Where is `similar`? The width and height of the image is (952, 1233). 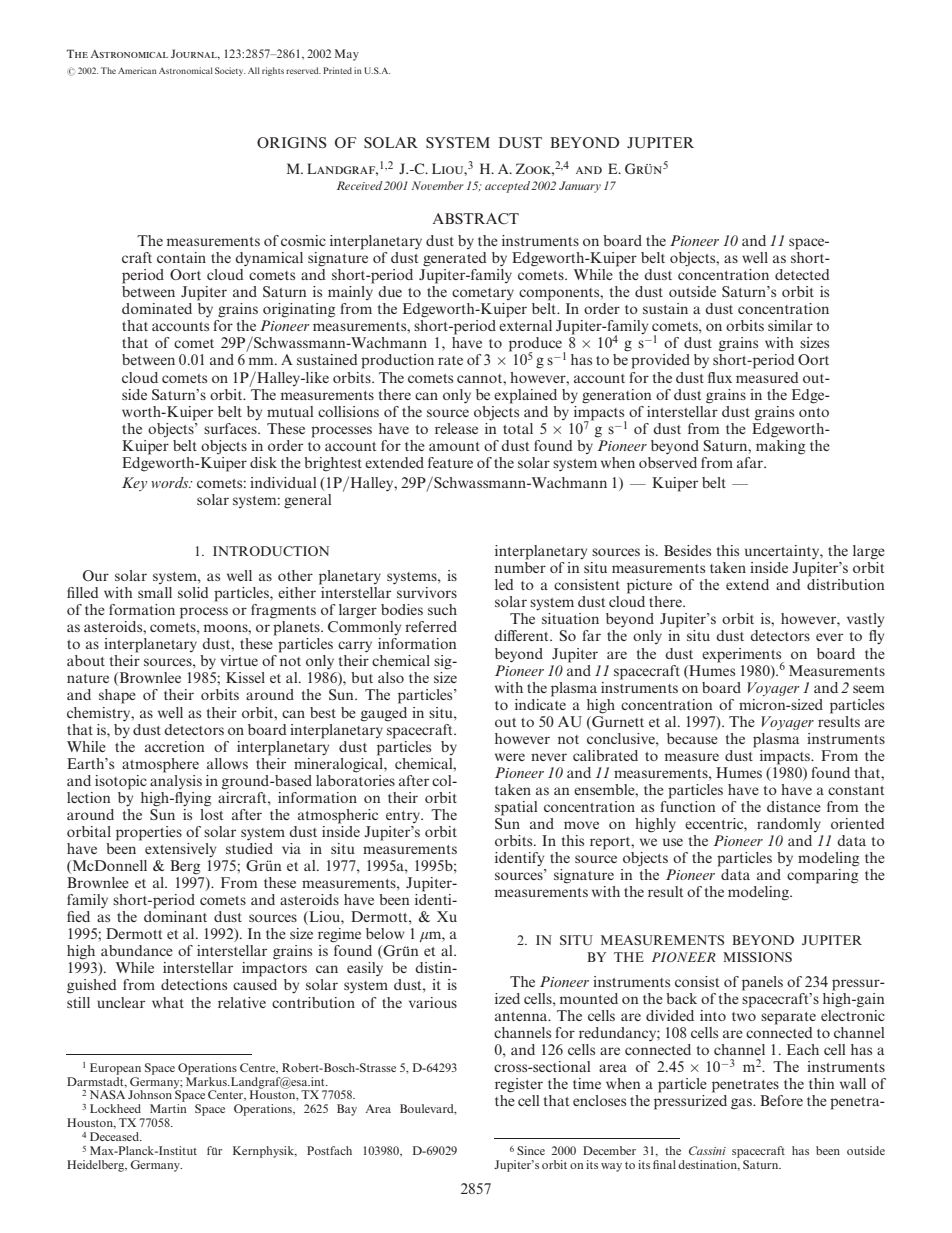
similar is located at coordinates (790, 325).
